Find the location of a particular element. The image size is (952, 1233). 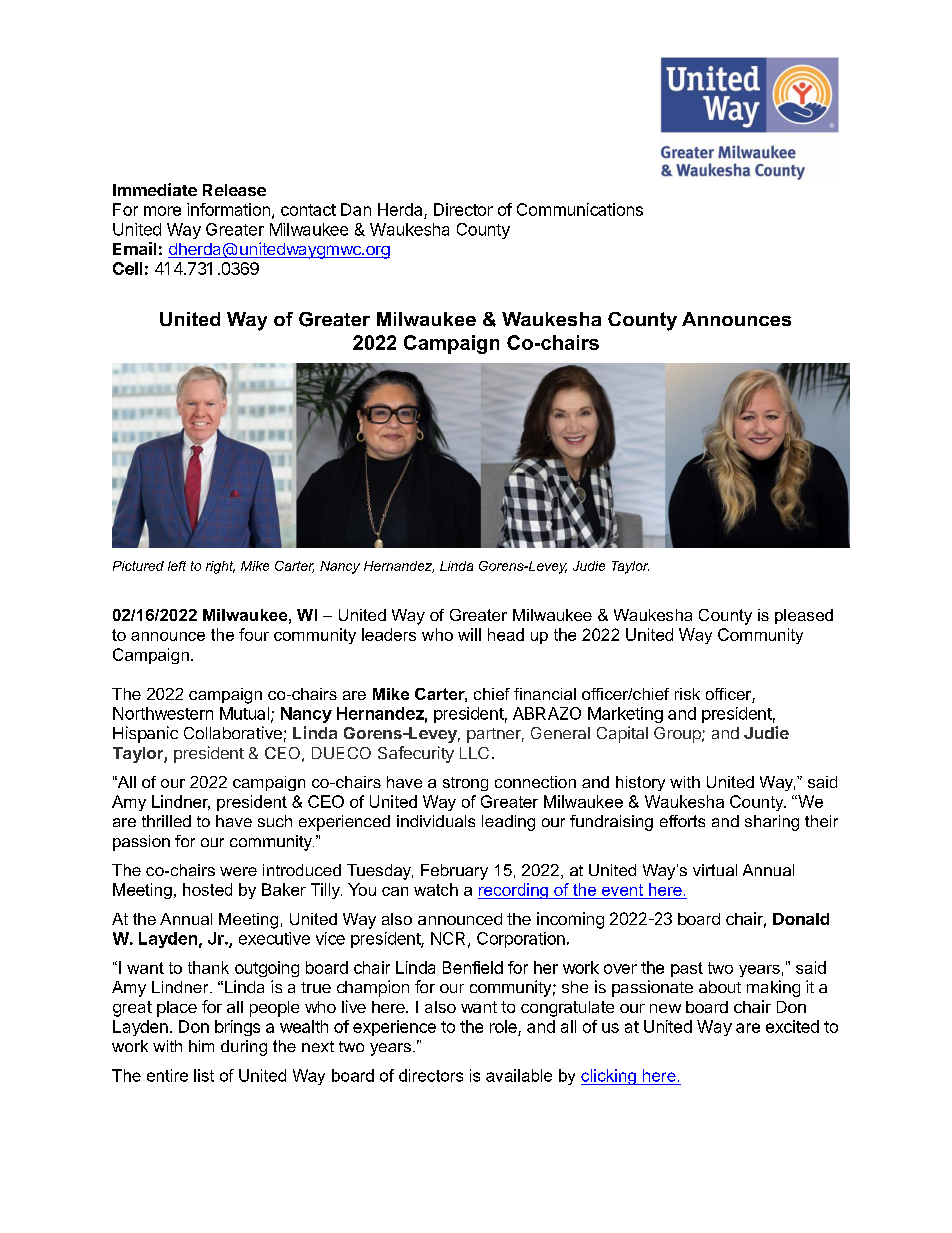

Dan is located at coordinates (356, 209).
